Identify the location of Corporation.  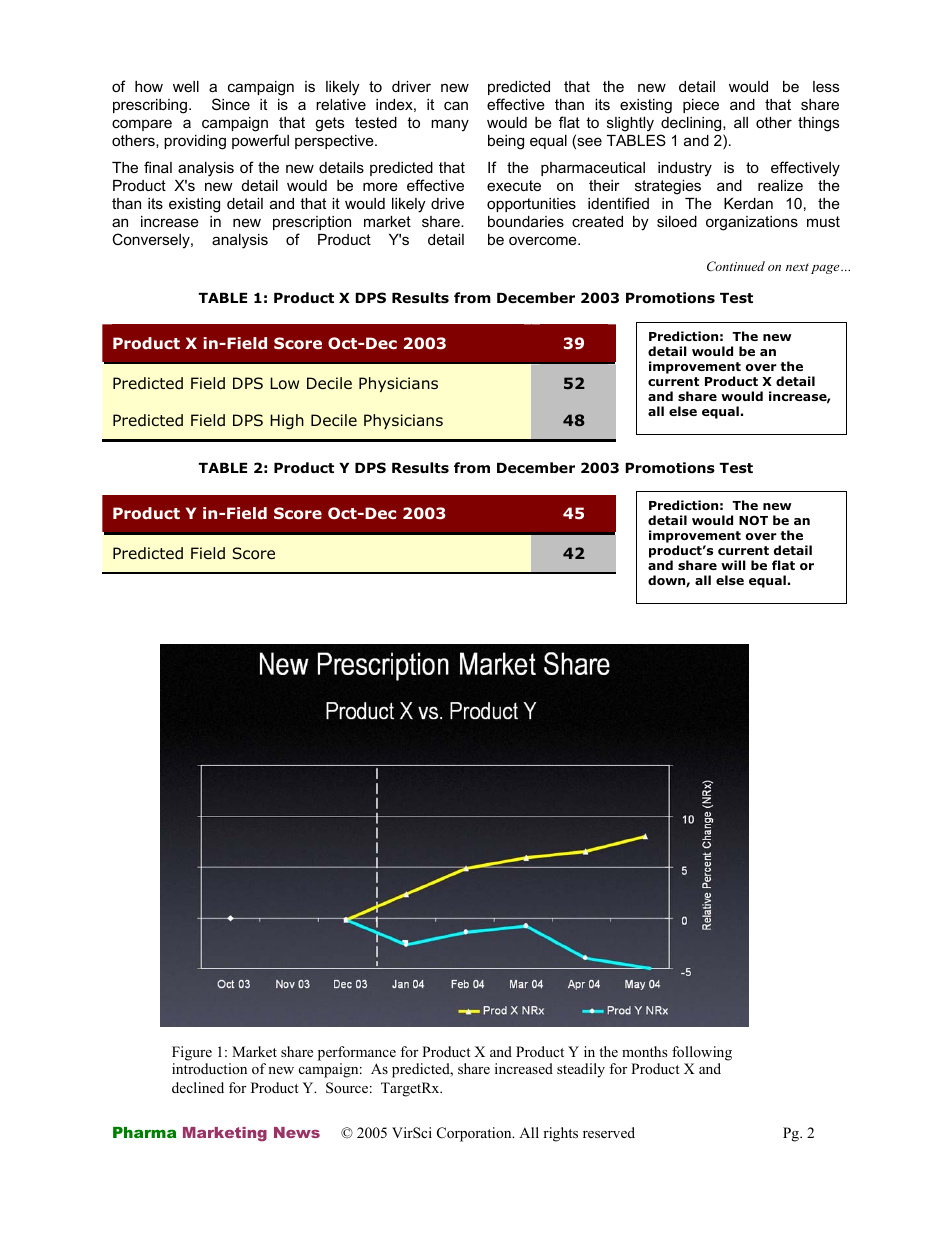
(475, 1134).
